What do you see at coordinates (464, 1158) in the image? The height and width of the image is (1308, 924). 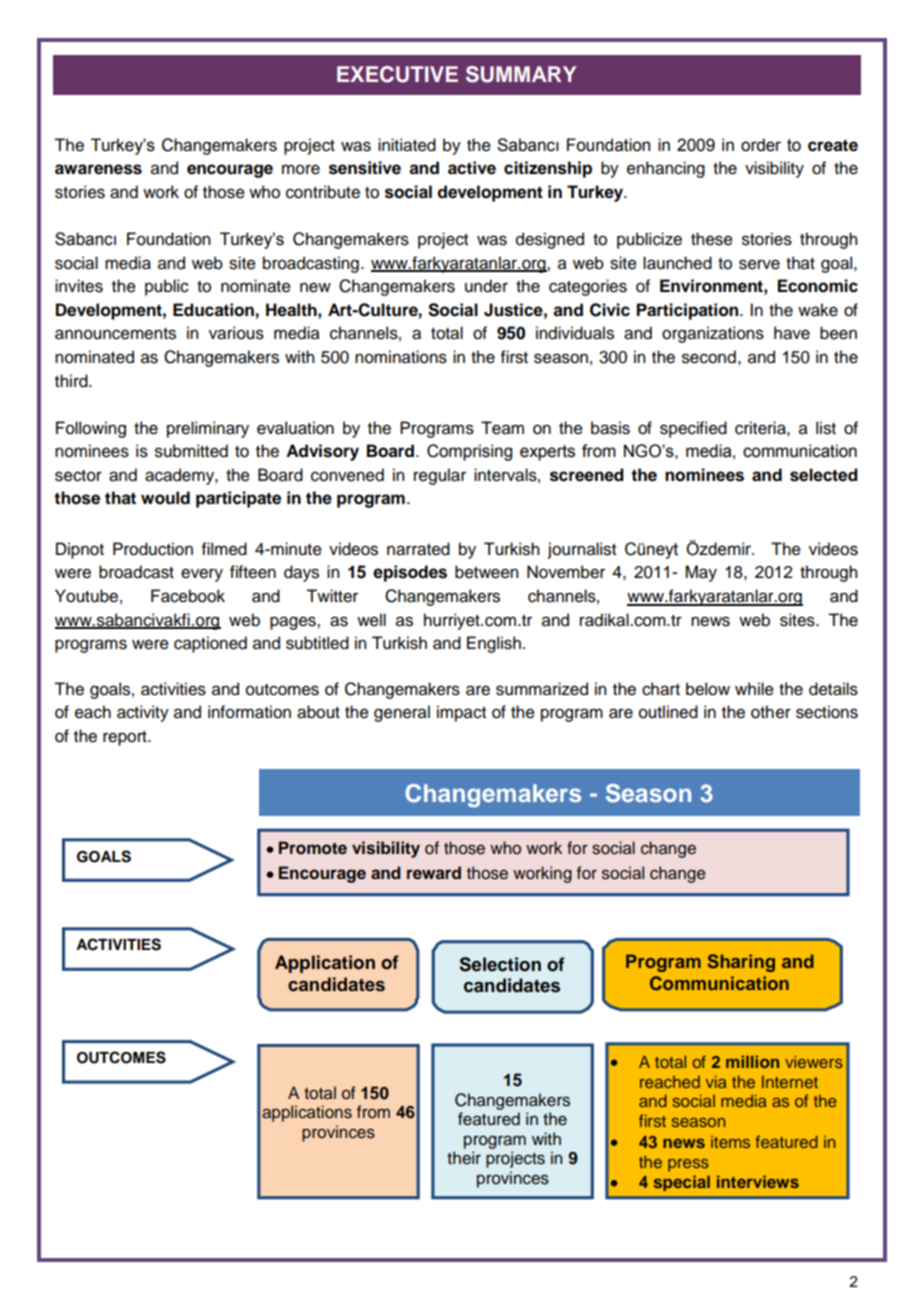 I see `their` at bounding box center [464, 1158].
